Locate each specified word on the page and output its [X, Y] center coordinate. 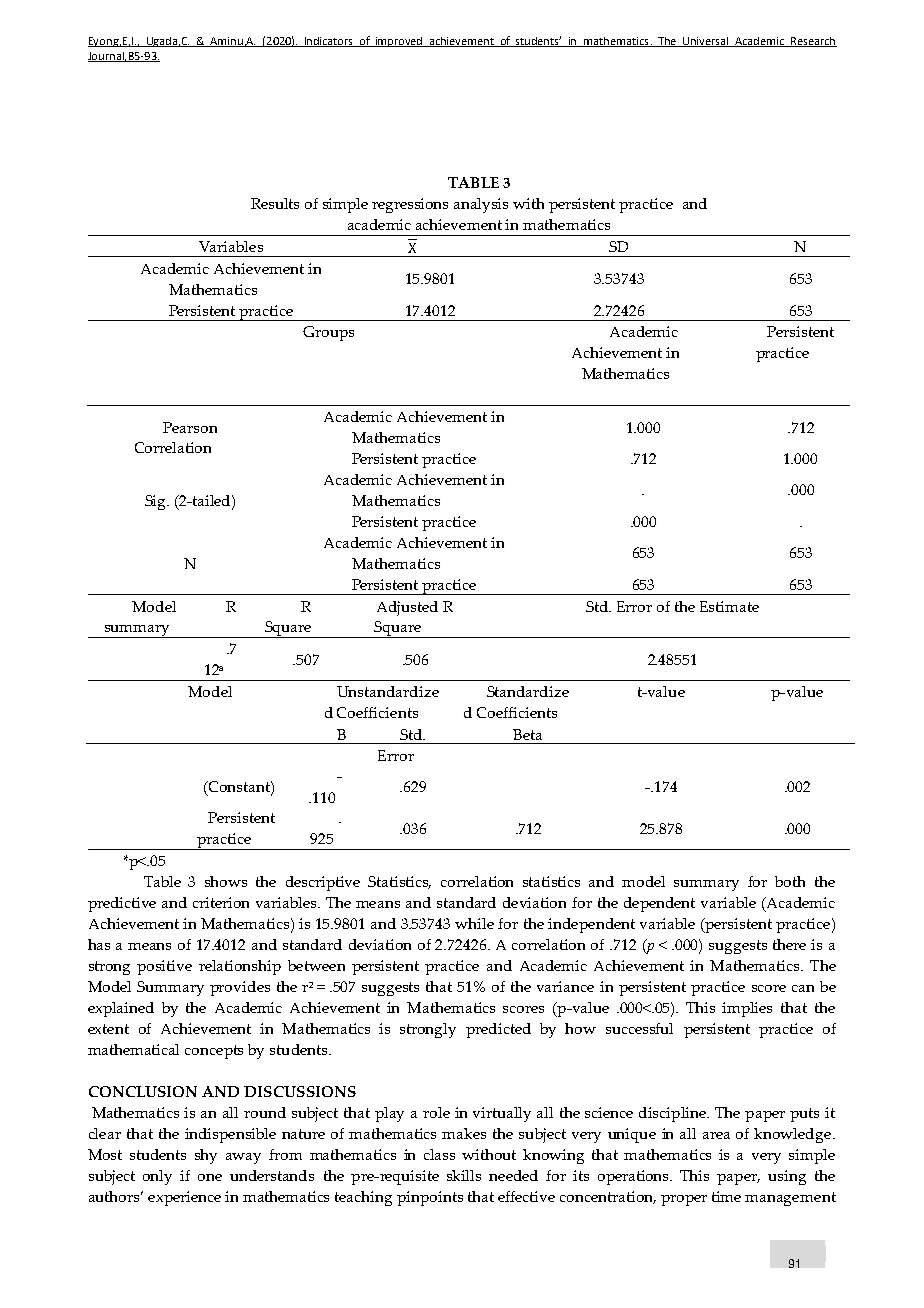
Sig [157, 502]
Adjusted [407, 608]
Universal [706, 42]
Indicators [329, 42]
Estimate [729, 606]
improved [399, 42]
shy [206, 1156]
